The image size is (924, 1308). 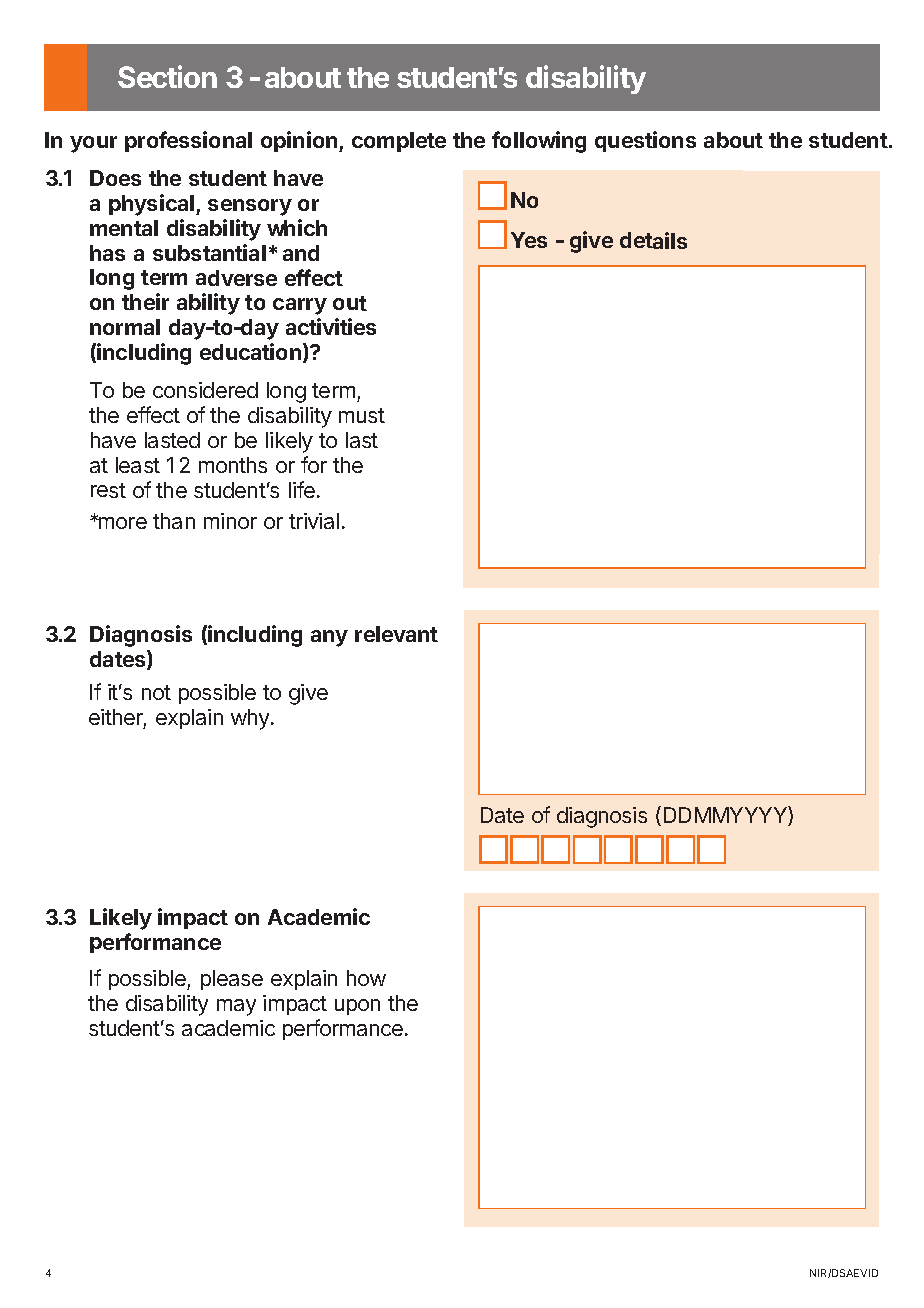 I want to click on relevant, so click(x=396, y=634).
